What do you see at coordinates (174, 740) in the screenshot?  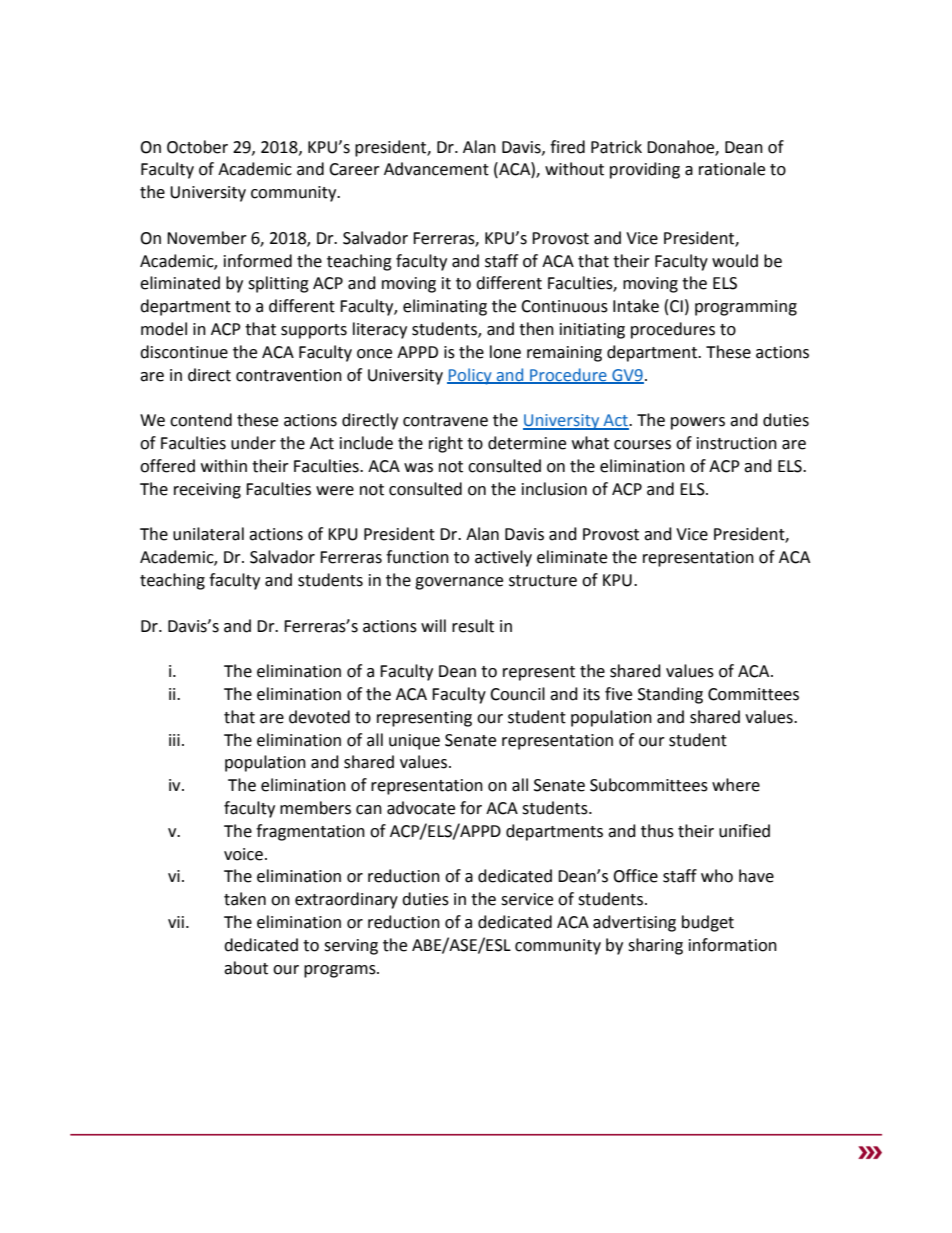 I see `iii` at bounding box center [174, 740].
